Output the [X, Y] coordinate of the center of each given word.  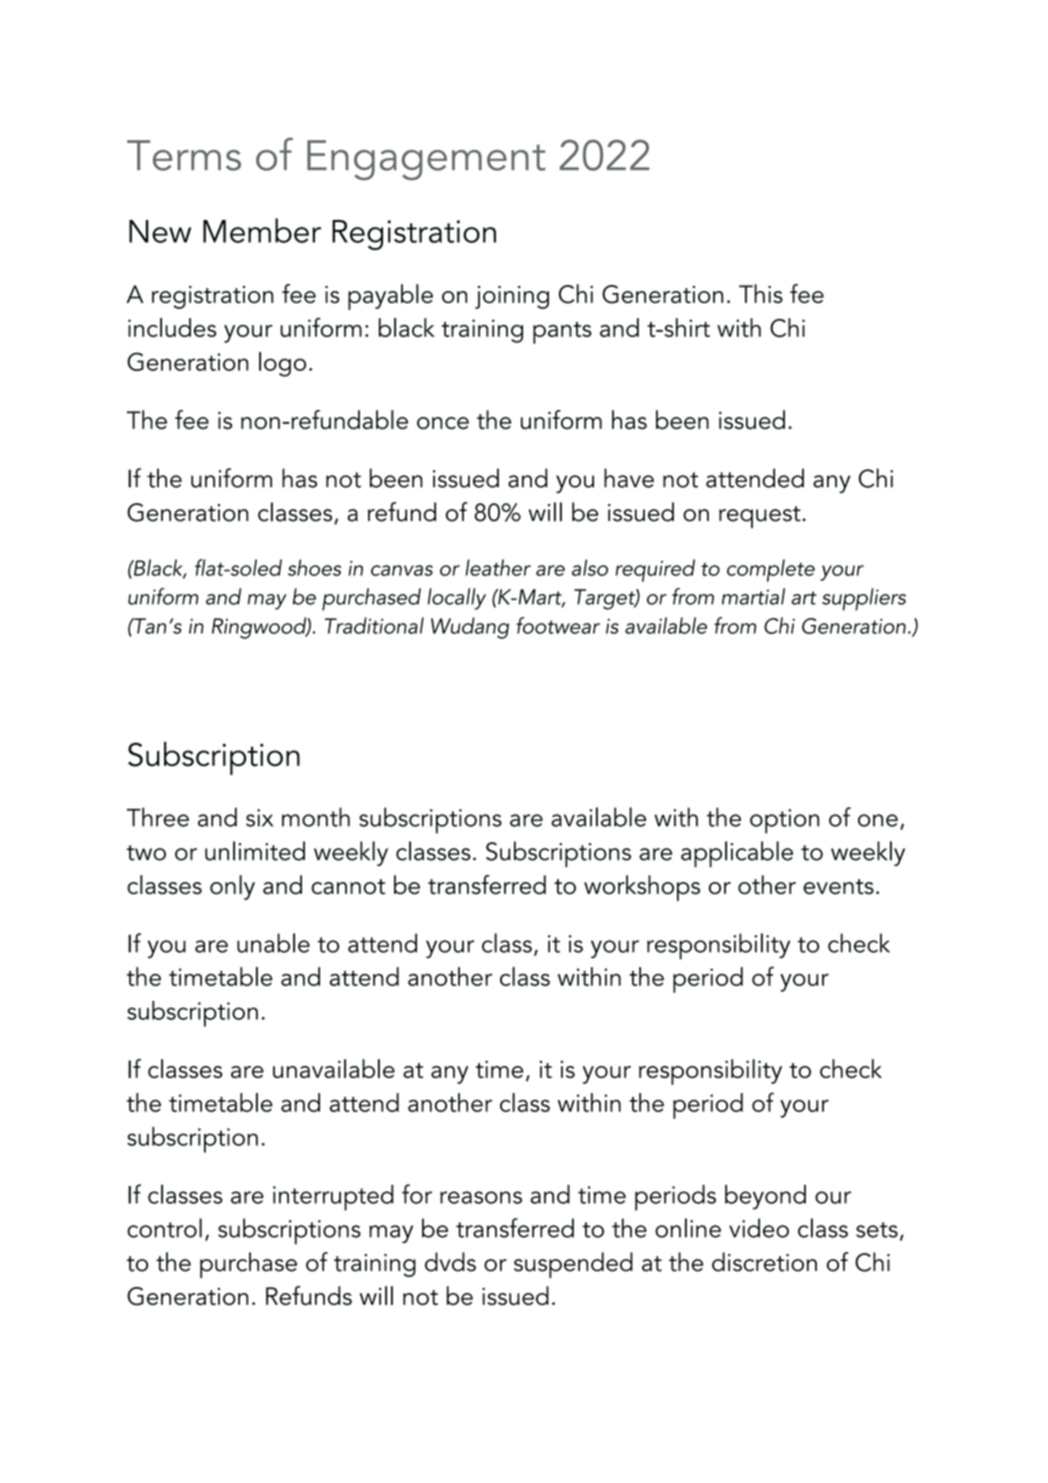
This [761, 293]
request [760, 517]
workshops [642, 888]
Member [262, 230]
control [164, 1228]
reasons [481, 1197]
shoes [314, 567]
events [838, 887]
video [759, 1228]
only [232, 887]
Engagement [426, 160]
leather [498, 567]
